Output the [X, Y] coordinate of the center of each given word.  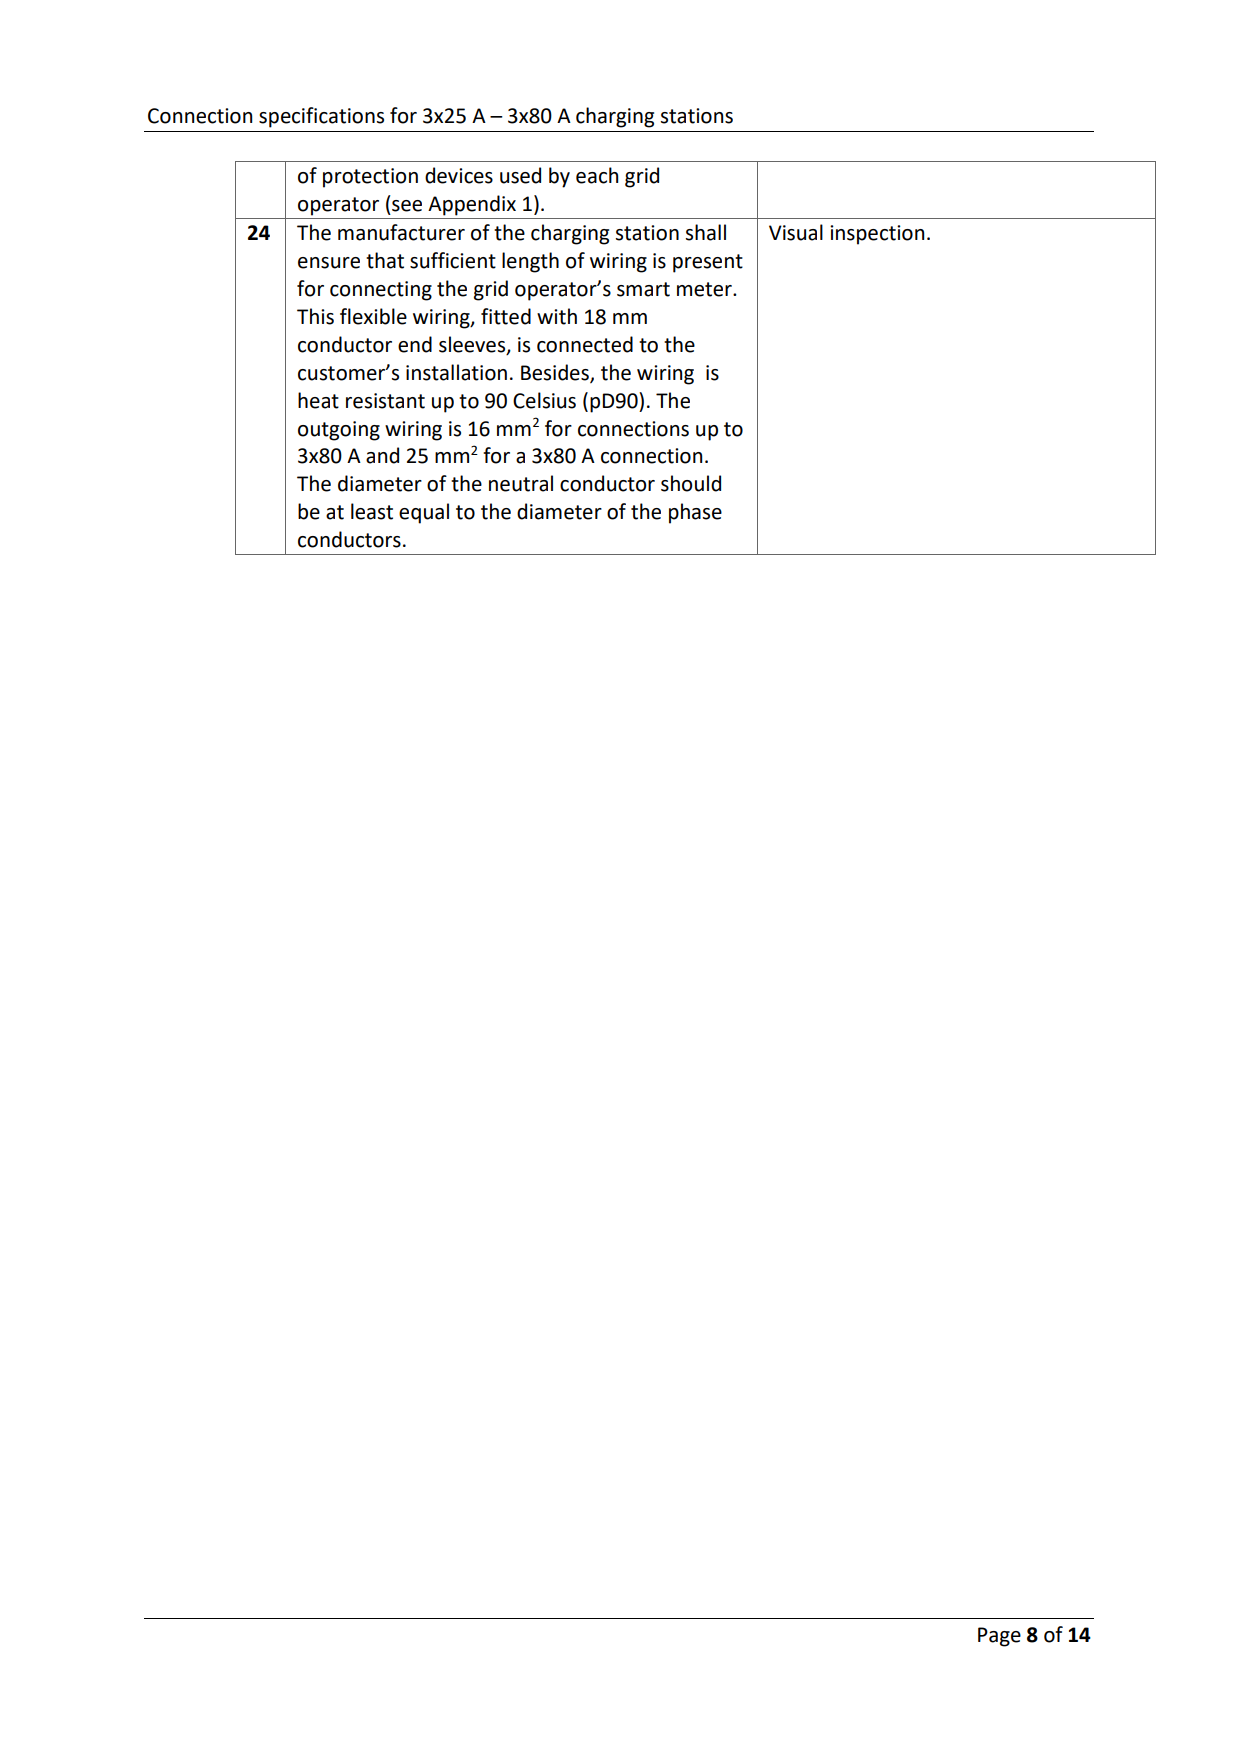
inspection [877, 235]
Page [999, 1637]
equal [424, 513]
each [597, 175]
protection [370, 178]
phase [695, 513]
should [691, 483]
